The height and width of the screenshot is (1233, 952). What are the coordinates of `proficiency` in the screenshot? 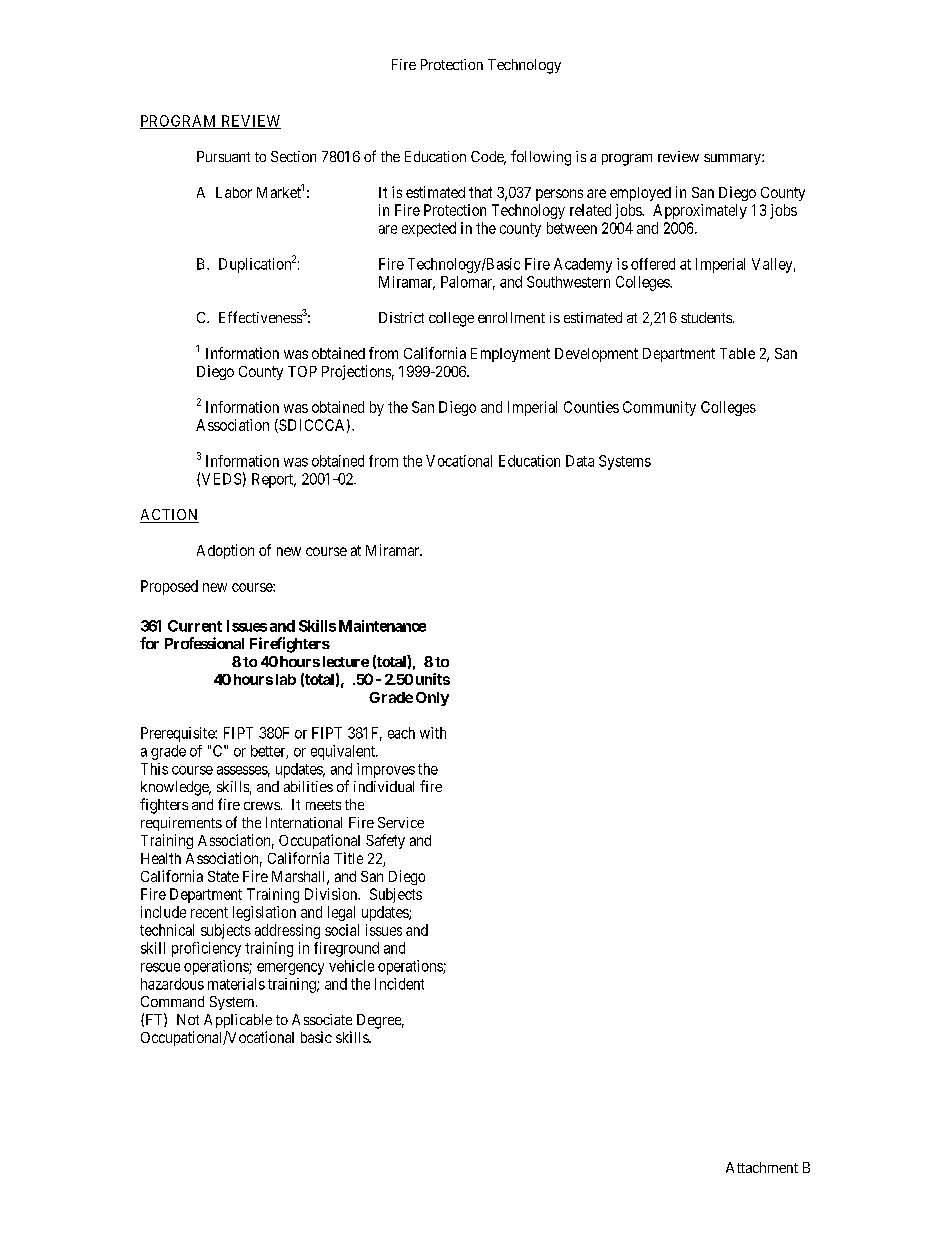 It's located at (206, 949).
